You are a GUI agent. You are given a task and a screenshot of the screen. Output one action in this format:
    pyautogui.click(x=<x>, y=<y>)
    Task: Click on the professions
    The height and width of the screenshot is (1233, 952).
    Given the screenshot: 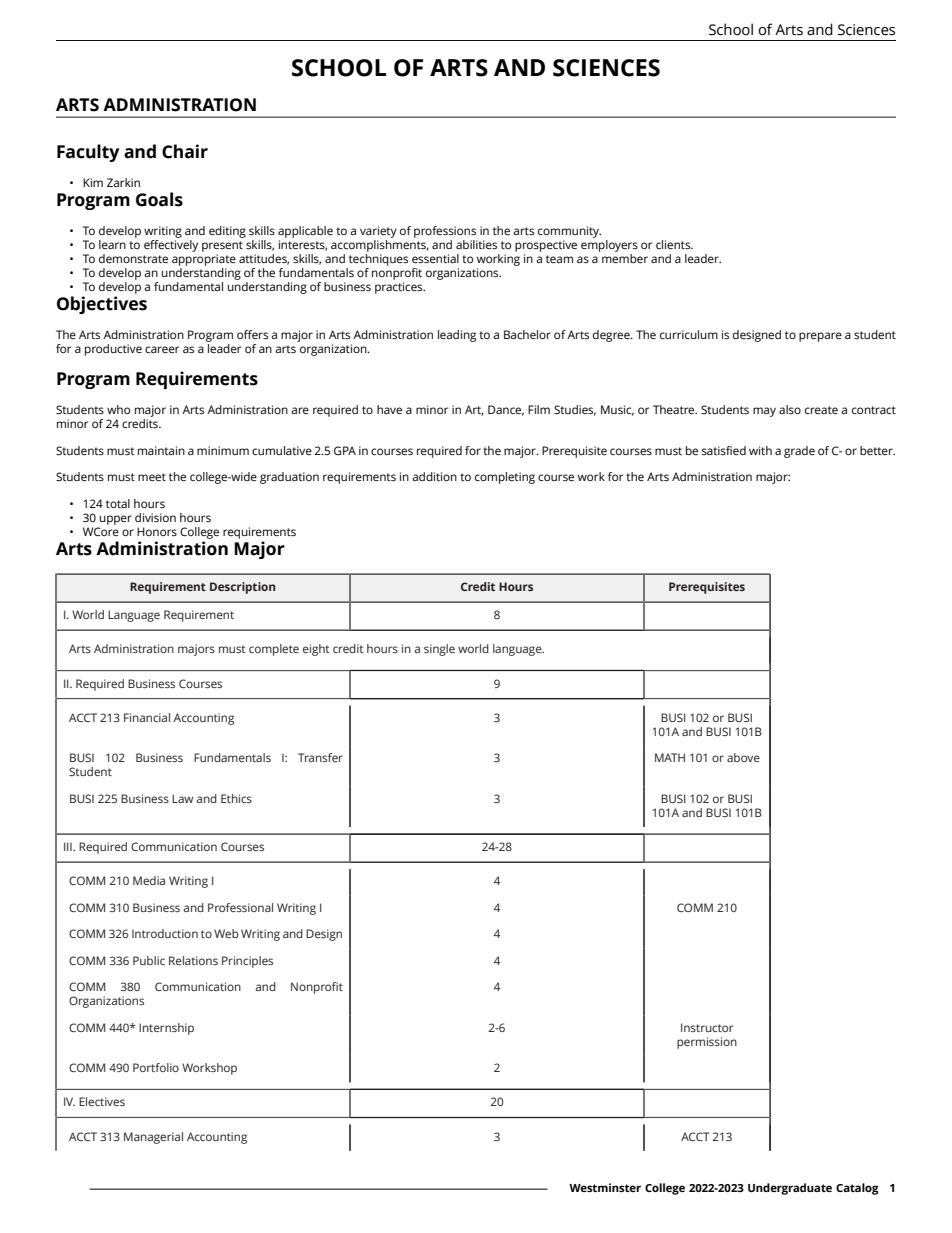 What is the action you would take?
    pyautogui.click(x=445, y=232)
